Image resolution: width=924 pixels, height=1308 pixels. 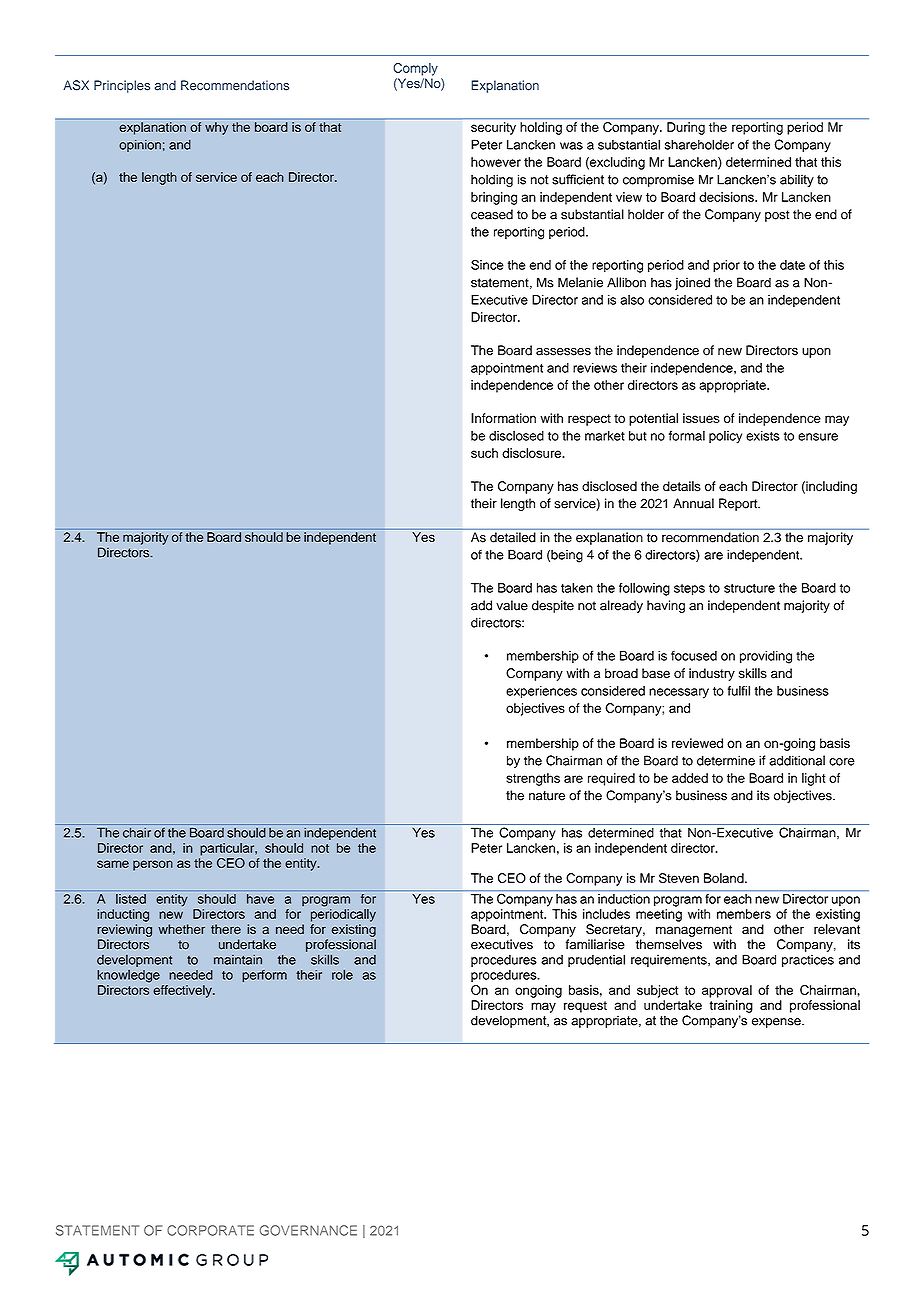 I want to click on GOVERNANCE, so click(x=308, y=1230).
